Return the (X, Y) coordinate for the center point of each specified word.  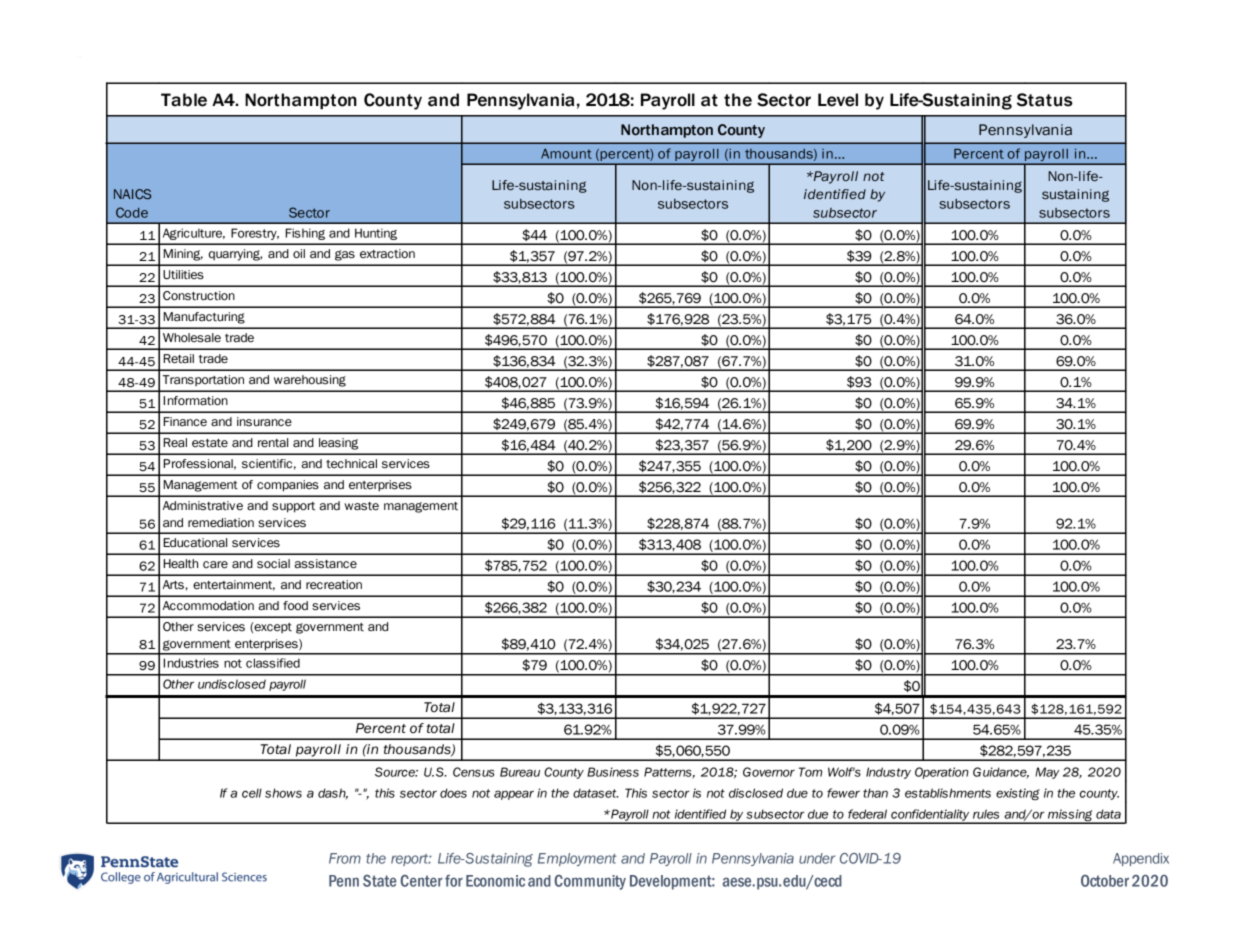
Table (184, 100)
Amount (566, 154)
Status (1045, 100)
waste (361, 506)
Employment (577, 859)
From (345, 858)
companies (288, 486)
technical (351, 464)
